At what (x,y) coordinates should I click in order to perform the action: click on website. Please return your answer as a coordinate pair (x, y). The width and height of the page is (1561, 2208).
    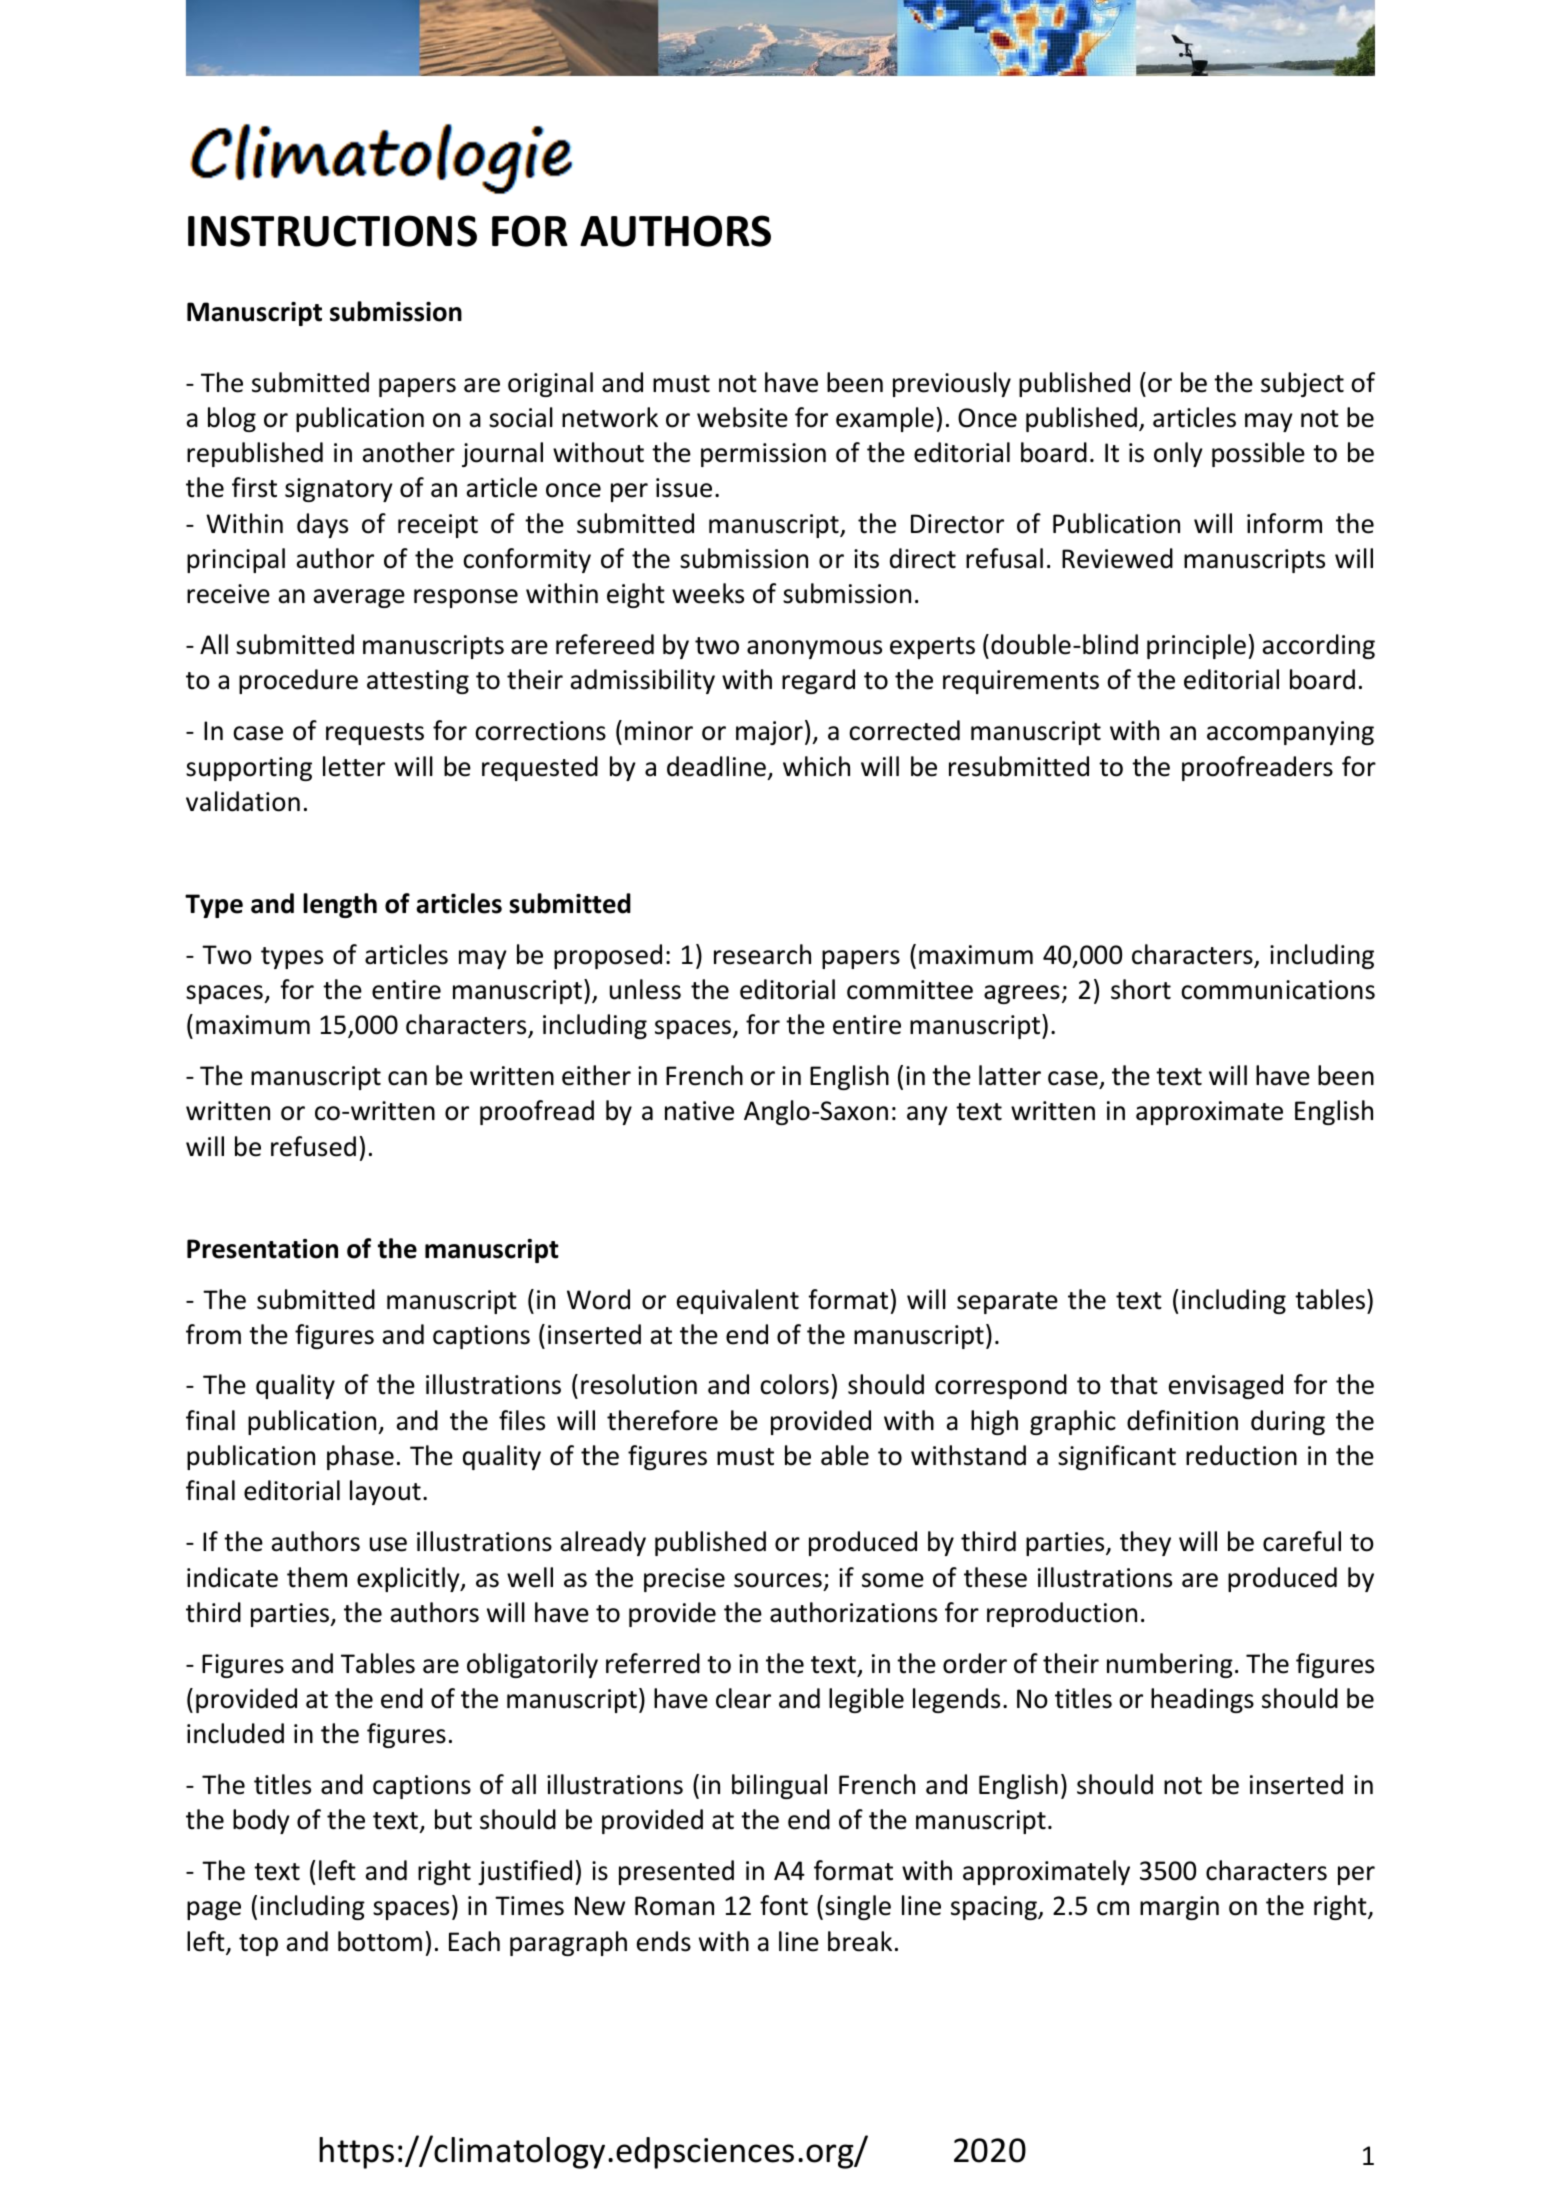
    Looking at the image, I should click on (742, 417).
